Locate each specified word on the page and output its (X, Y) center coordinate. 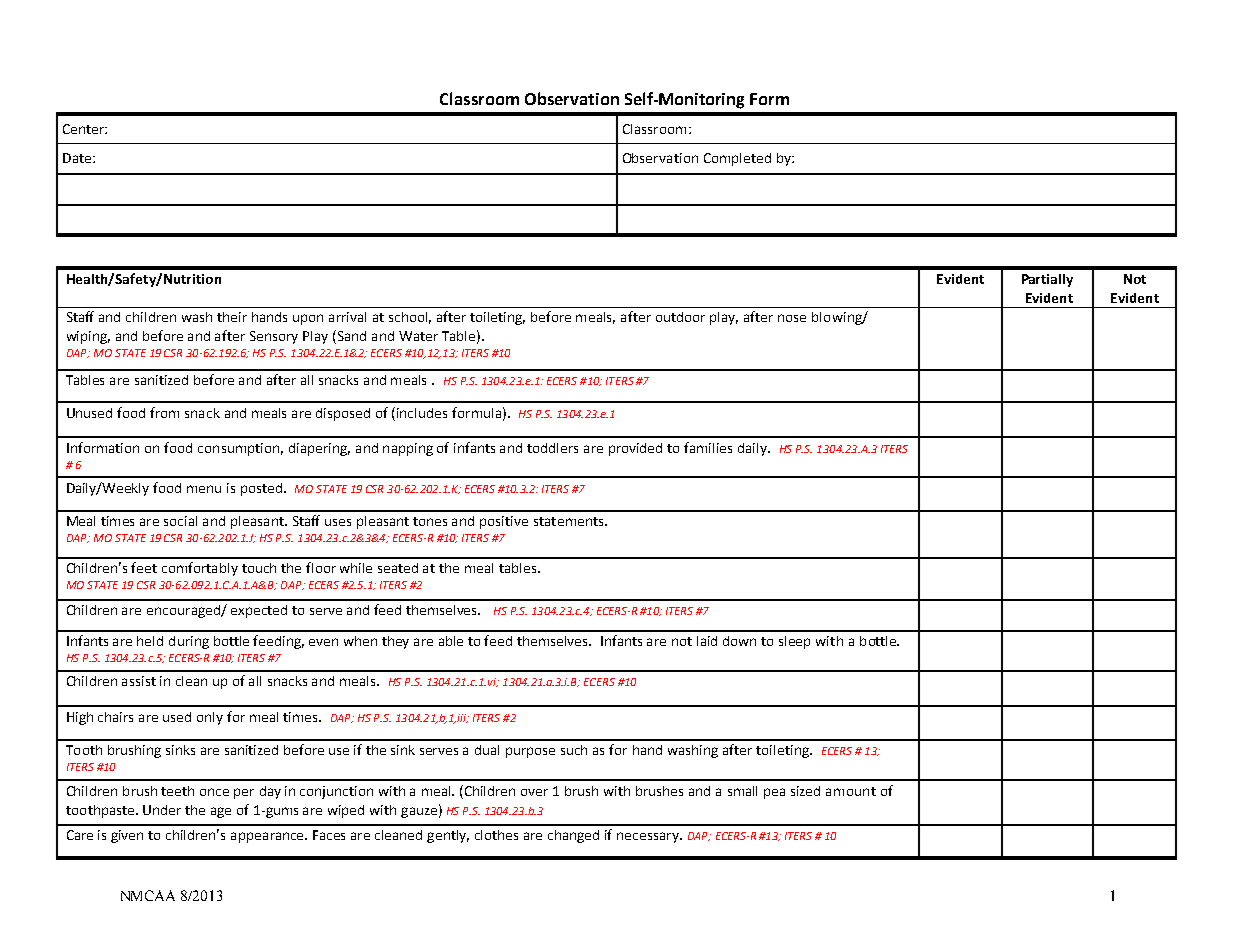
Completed (737, 159)
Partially (1047, 280)
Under (162, 810)
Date (78, 158)
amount (851, 791)
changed (573, 836)
